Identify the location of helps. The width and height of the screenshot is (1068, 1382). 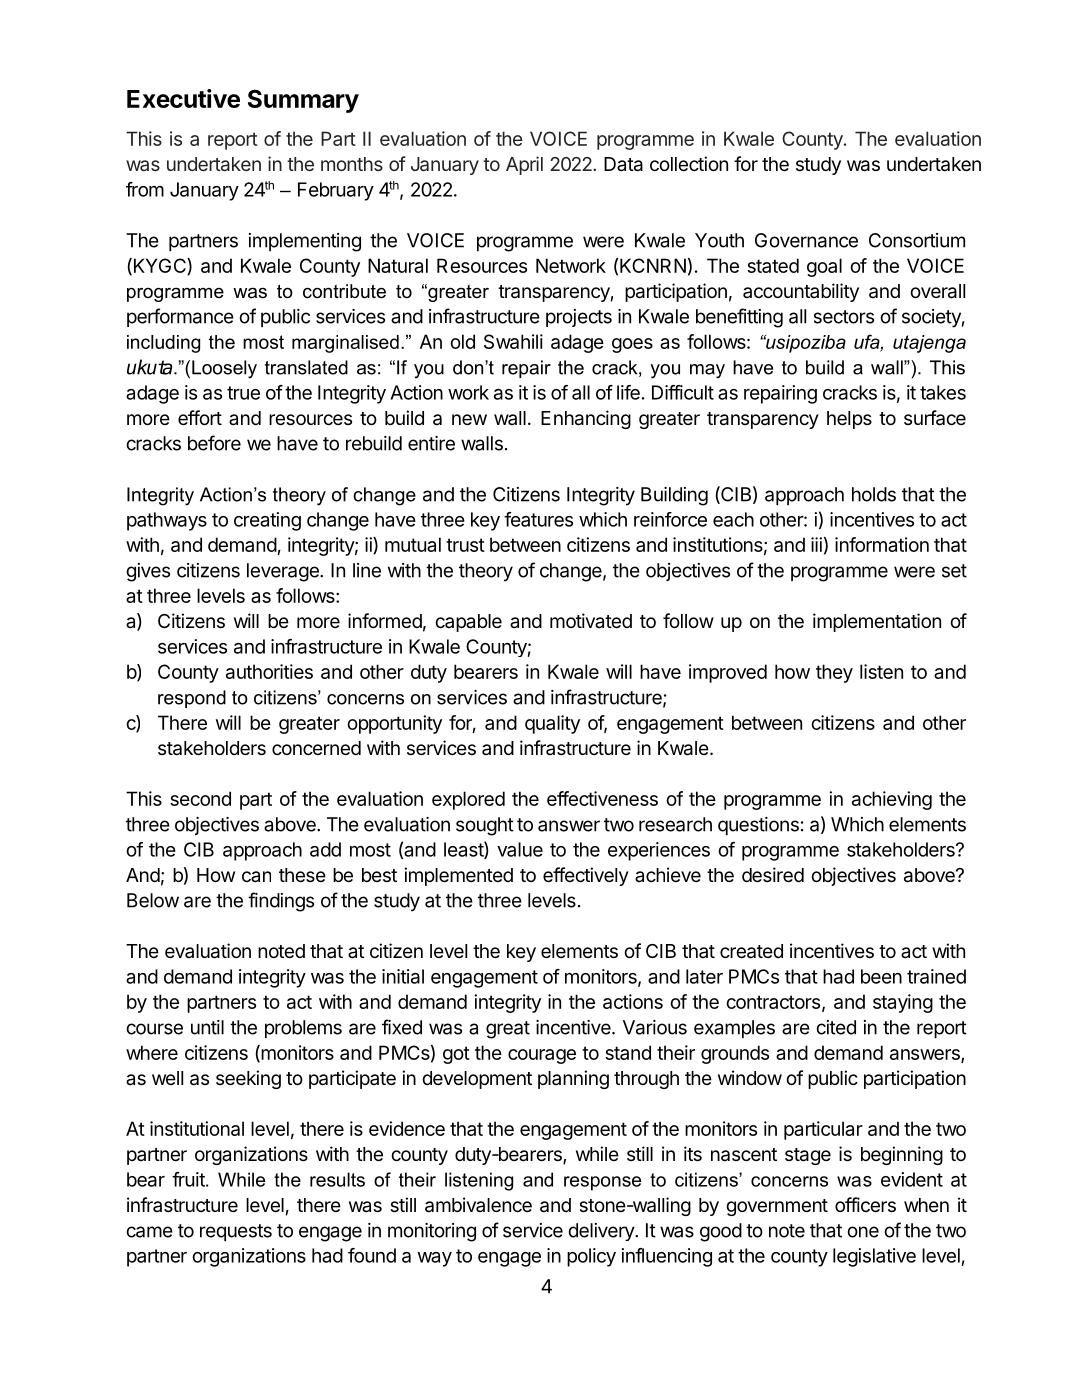
(849, 420).
